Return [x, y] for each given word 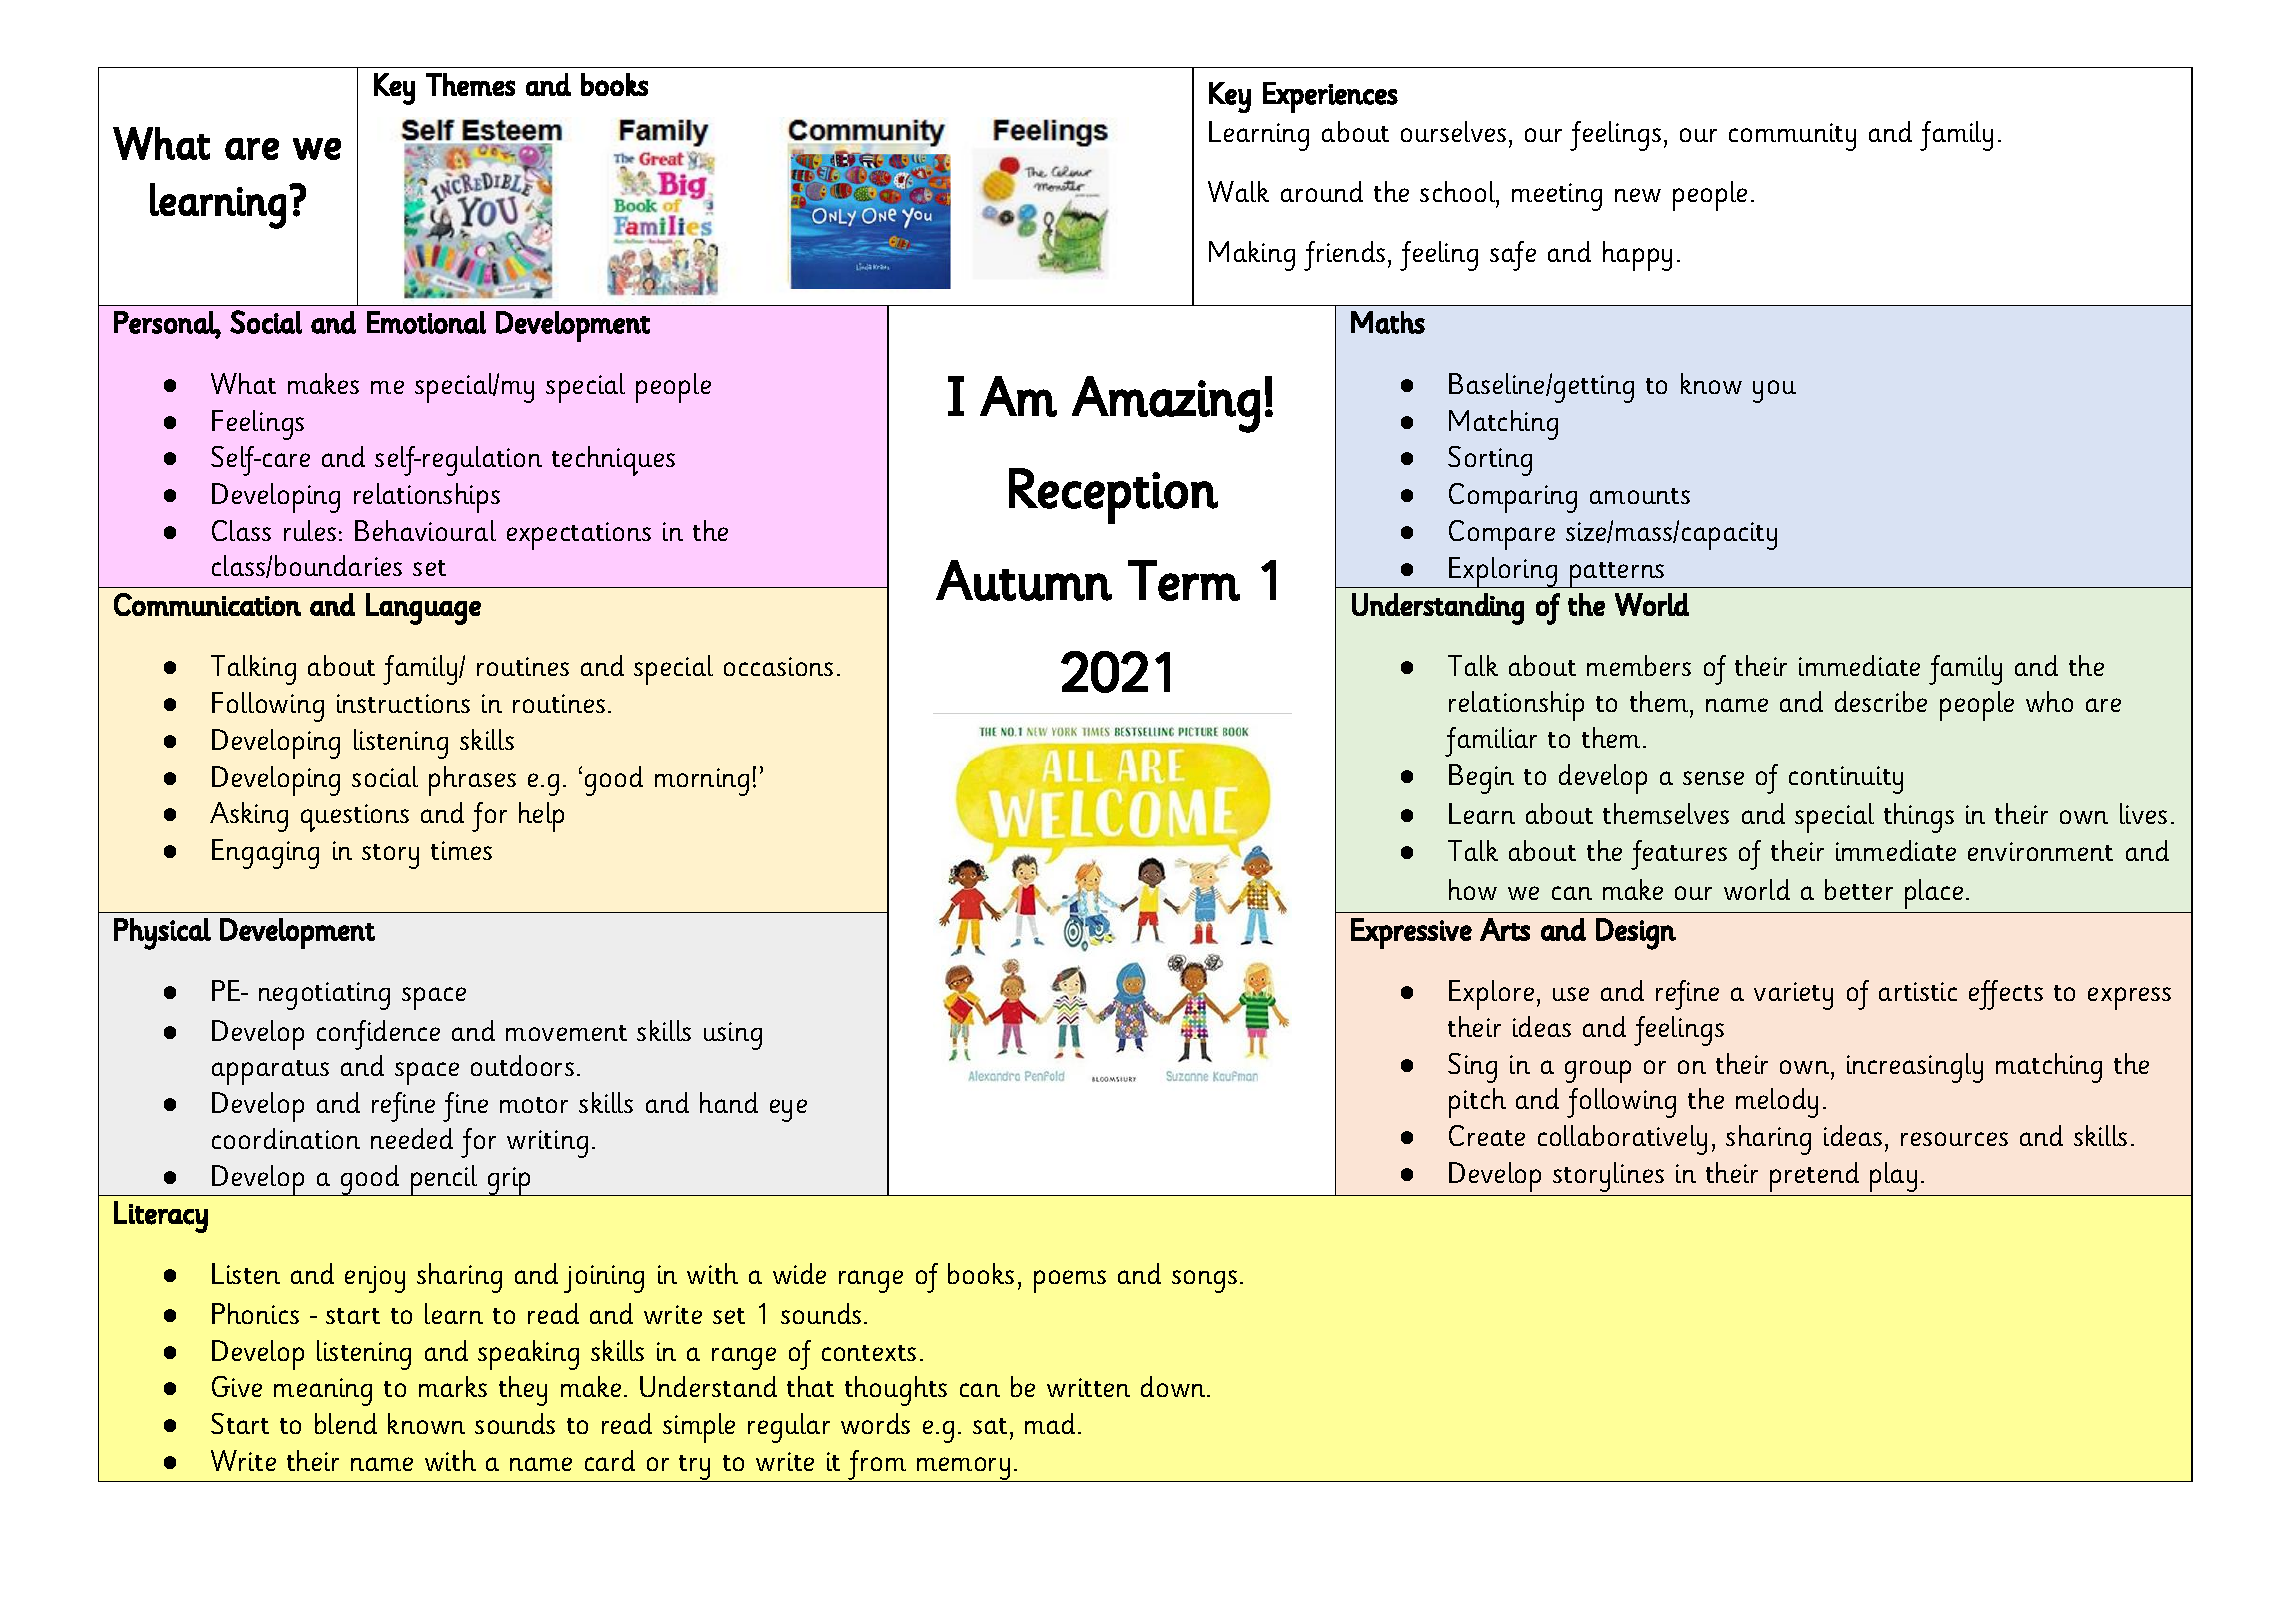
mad [1050, 1423]
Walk [1238, 191]
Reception [1113, 496]
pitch [1477, 1103]
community [1792, 137]
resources [1954, 1139]
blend [346, 1423]
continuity [1846, 780]
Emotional [426, 322]
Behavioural [425, 530]
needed [412, 1138]
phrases [472, 781]
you [1774, 391]
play [1893, 1177]
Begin [1481, 779]
